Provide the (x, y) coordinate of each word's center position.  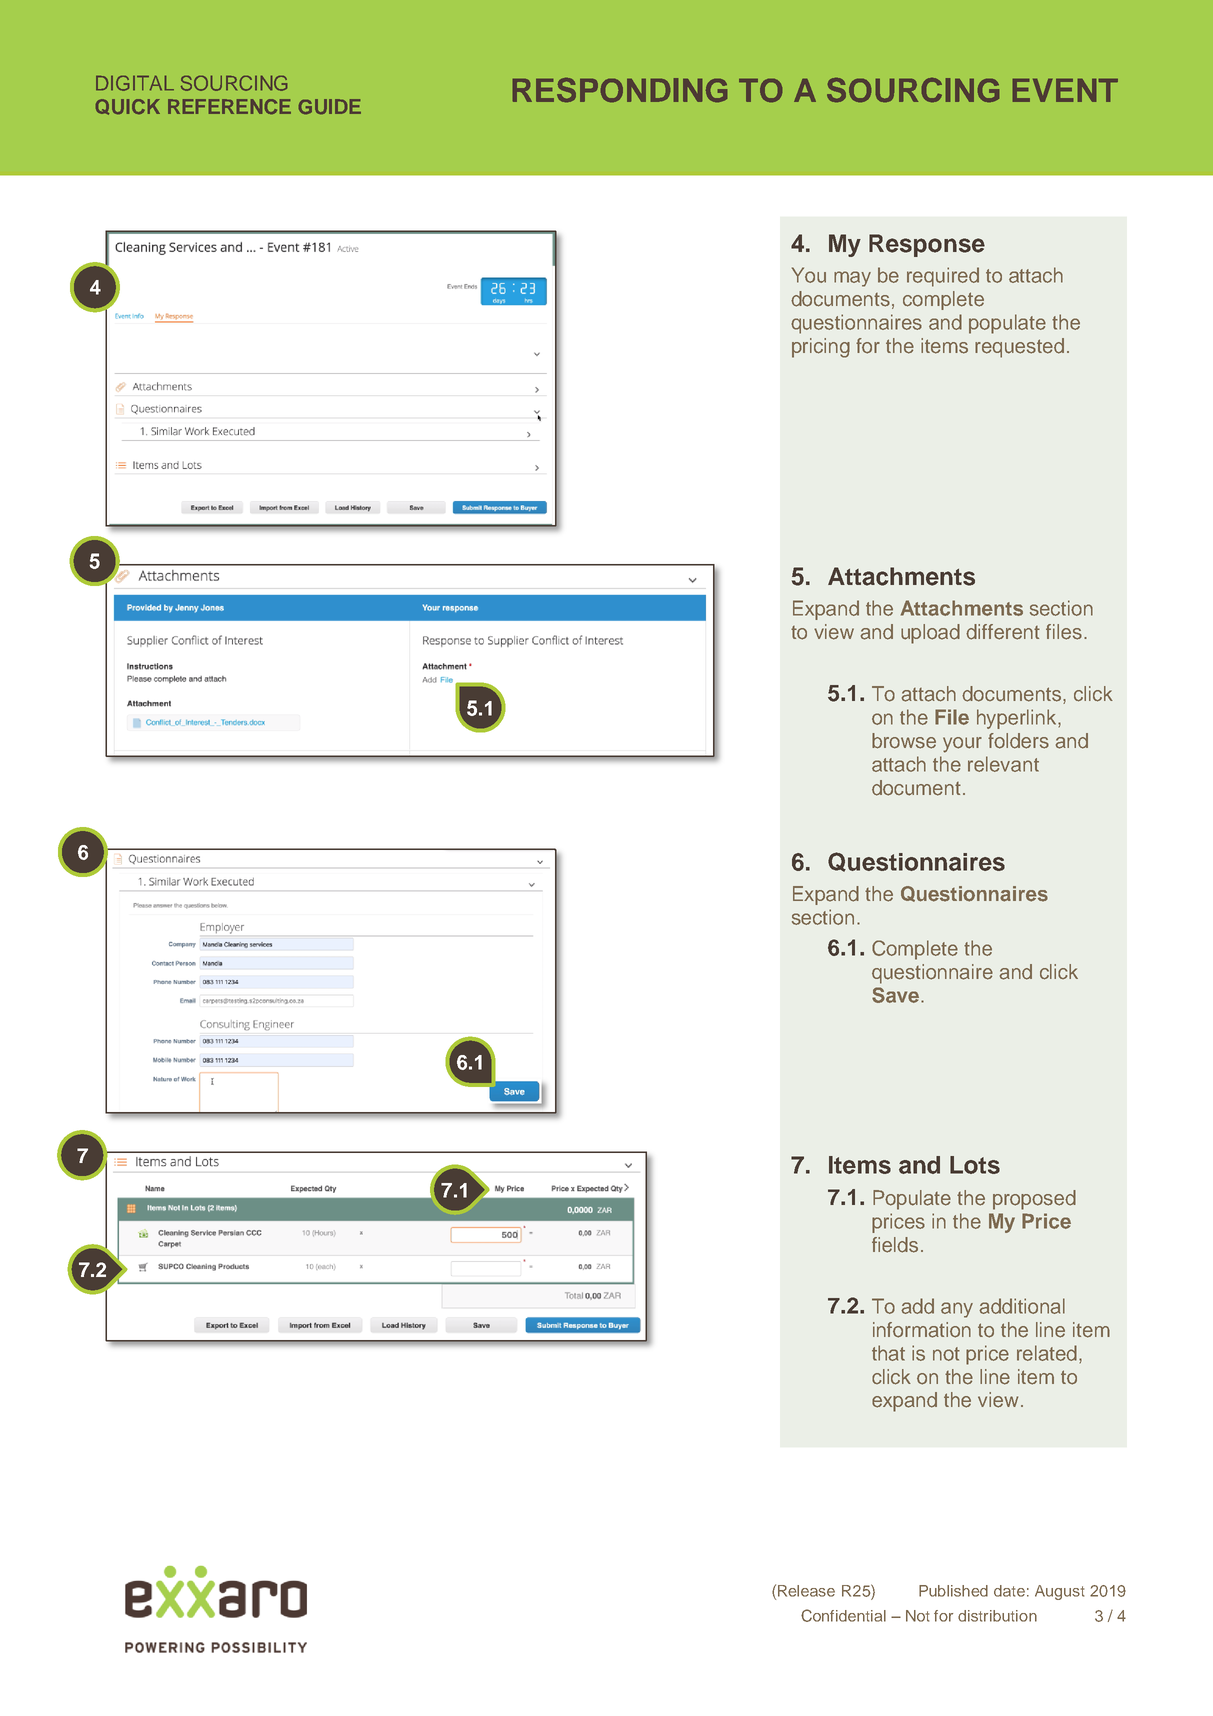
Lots (975, 1165)
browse (904, 741)
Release (806, 1591)
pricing (821, 348)
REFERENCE (229, 106)
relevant (1003, 764)
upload (930, 634)
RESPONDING (620, 90)
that (888, 1353)
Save (897, 995)
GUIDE (330, 106)
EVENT (1065, 90)
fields (895, 1245)
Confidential (843, 1615)
